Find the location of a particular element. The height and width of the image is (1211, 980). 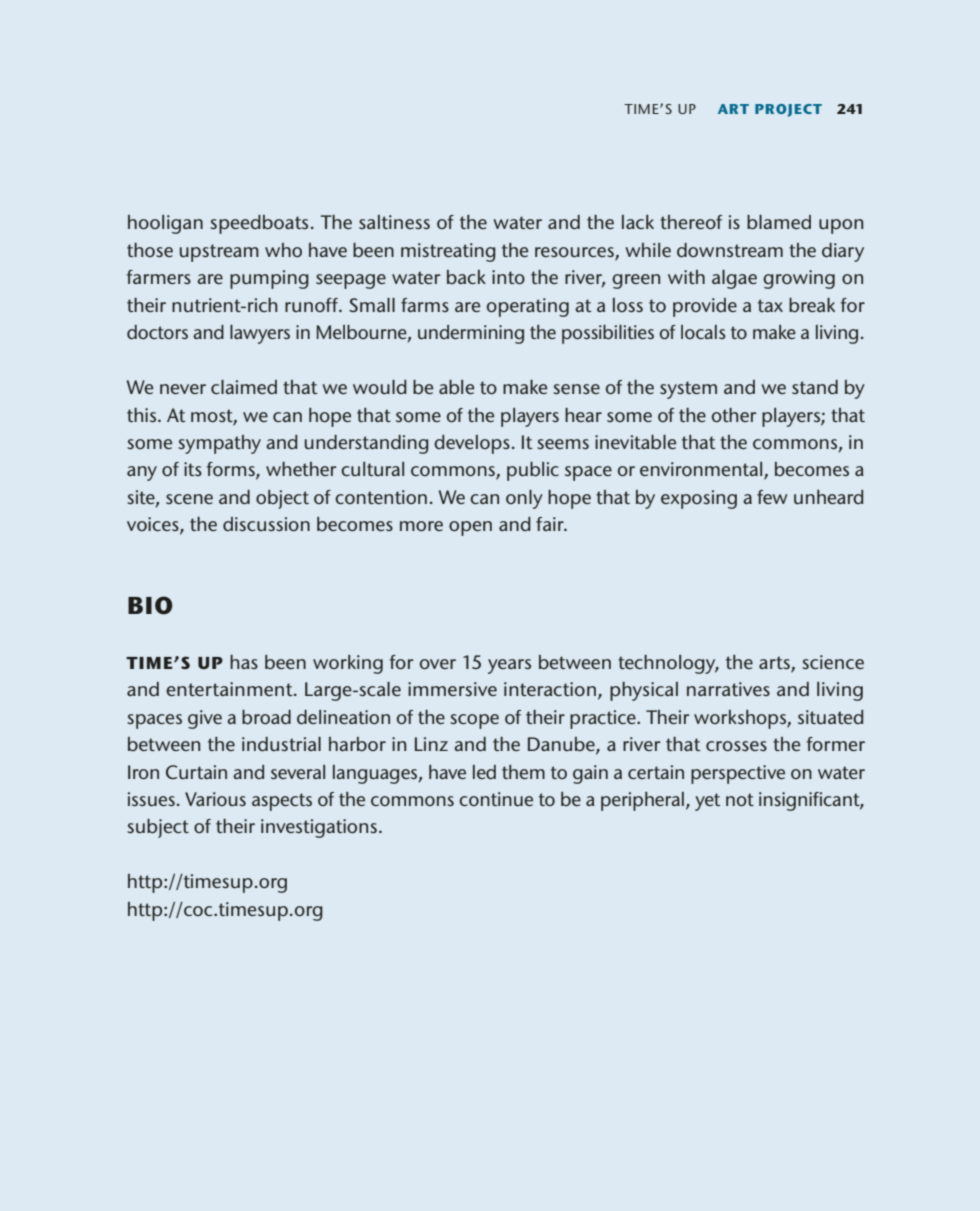

Various is located at coordinates (215, 799).
